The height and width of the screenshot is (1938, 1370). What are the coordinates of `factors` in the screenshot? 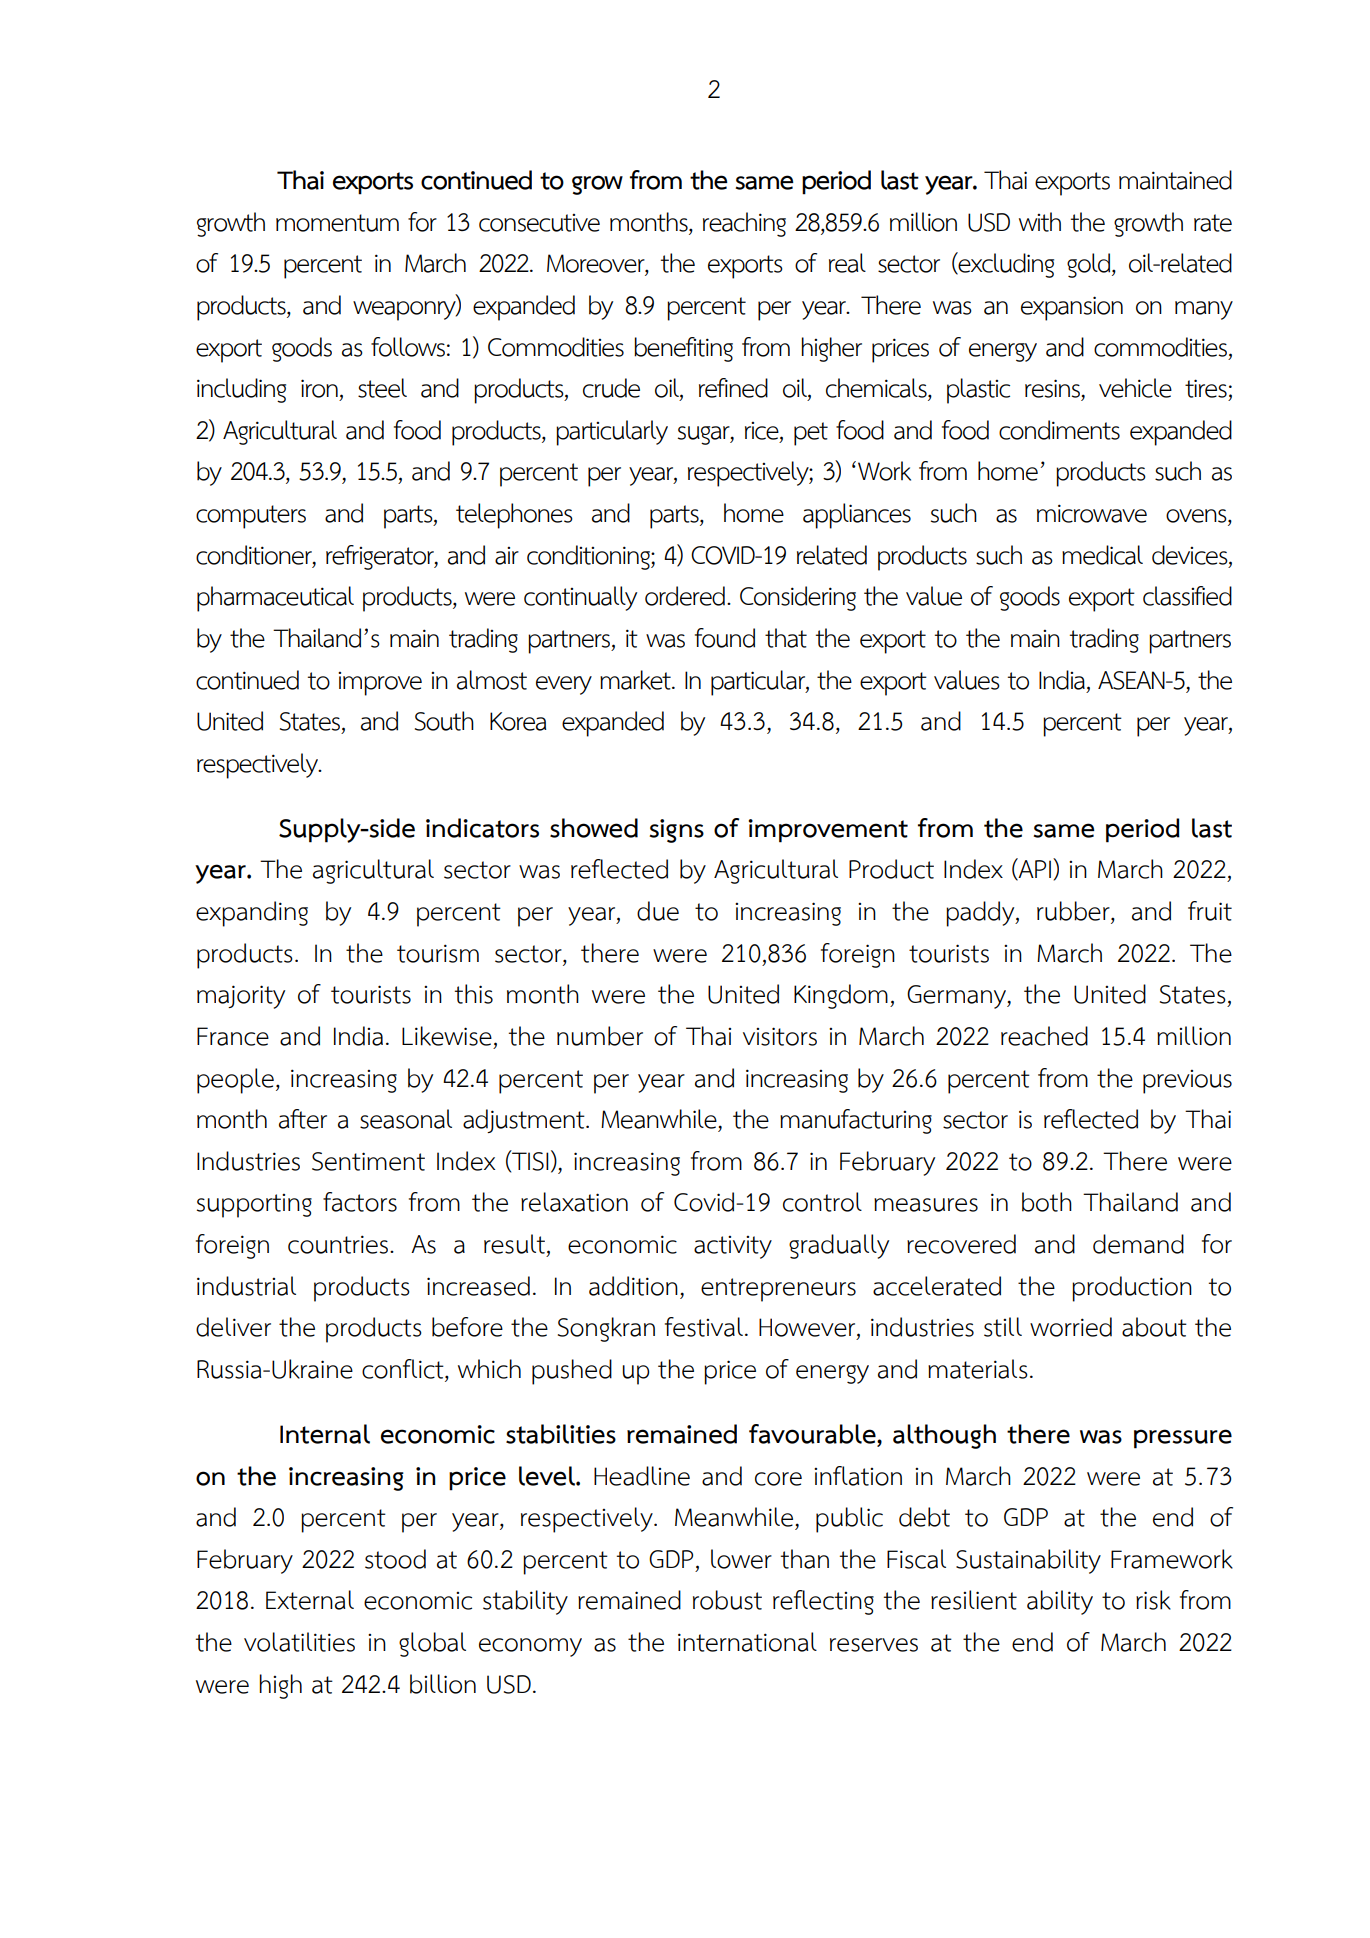 It's located at (360, 1202).
